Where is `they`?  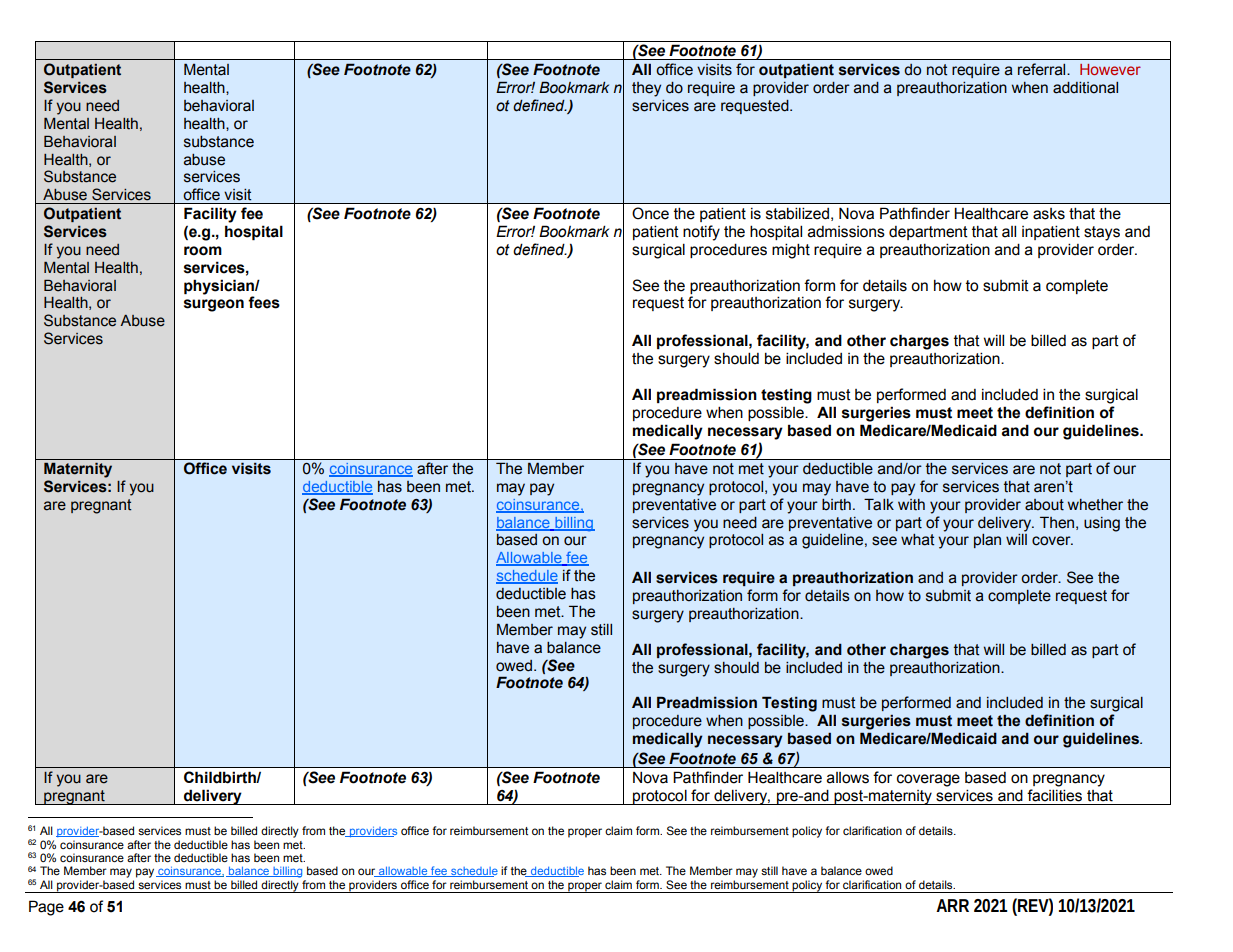
they is located at coordinates (646, 89).
